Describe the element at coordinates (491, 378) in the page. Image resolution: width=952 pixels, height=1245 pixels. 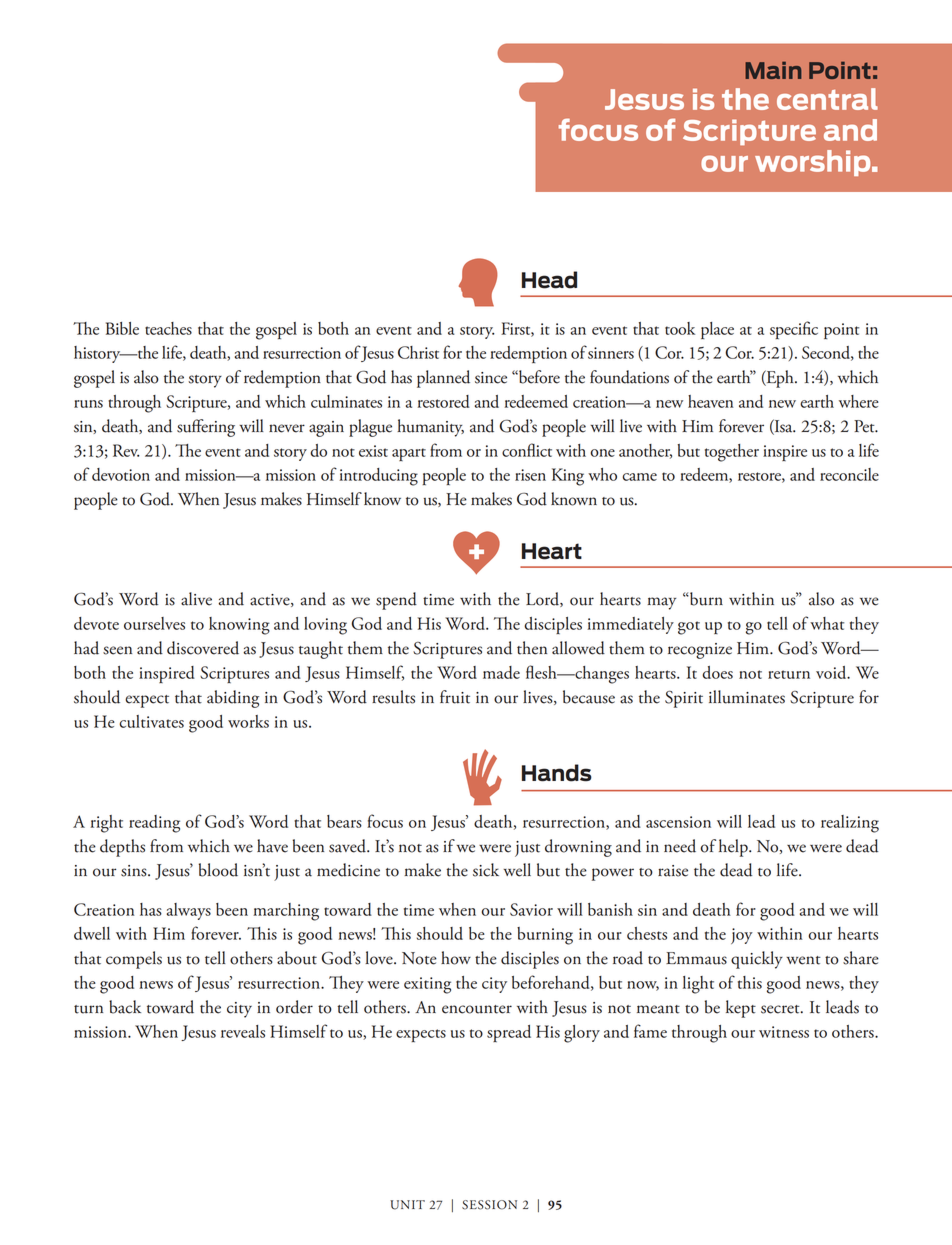
I see `since` at that location.
